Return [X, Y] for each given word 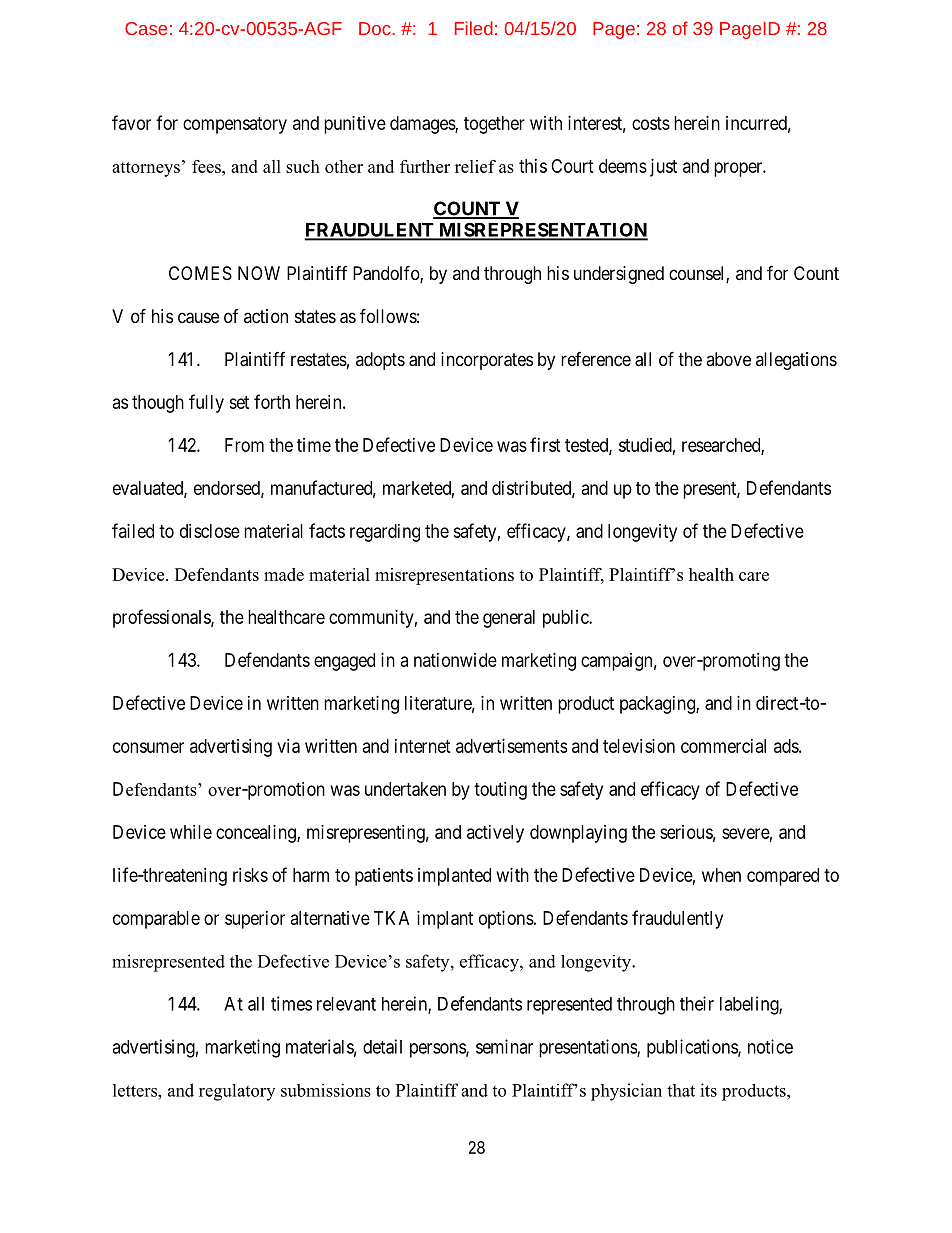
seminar [504, 1046]
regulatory [237, 1092]
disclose [210, 531]
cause [198, 318]
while [191, 832]
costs [651, 123]
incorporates [487, 361]
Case [146, 28]
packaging [658, 705]
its [708, 1090]
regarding [385, 533]
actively [495, 834]
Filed [474, 28]
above [728, 359]
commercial [723, 746]
